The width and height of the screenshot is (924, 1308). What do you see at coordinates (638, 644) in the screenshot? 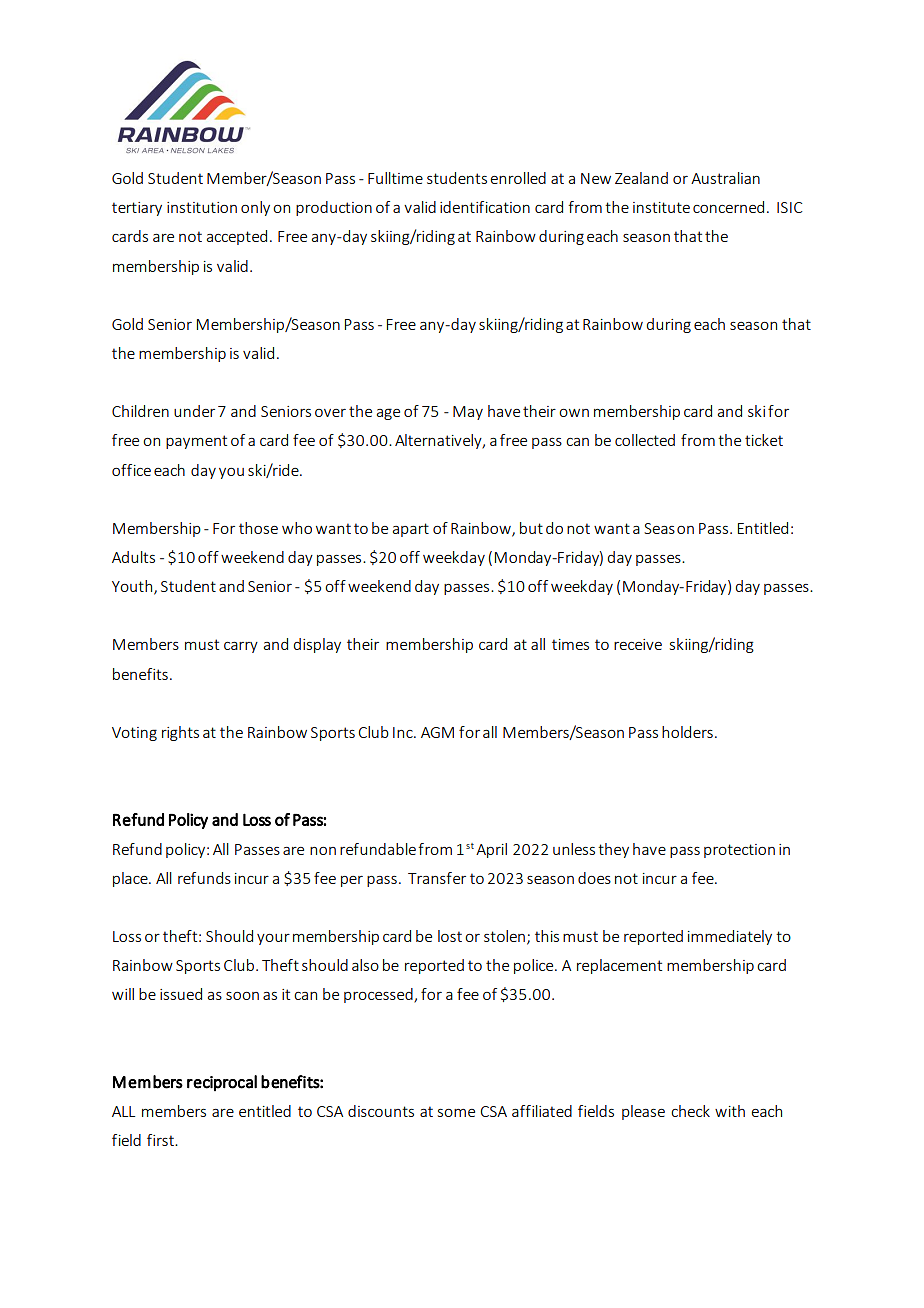
I see `receive` at bounding box center [638, 644].
